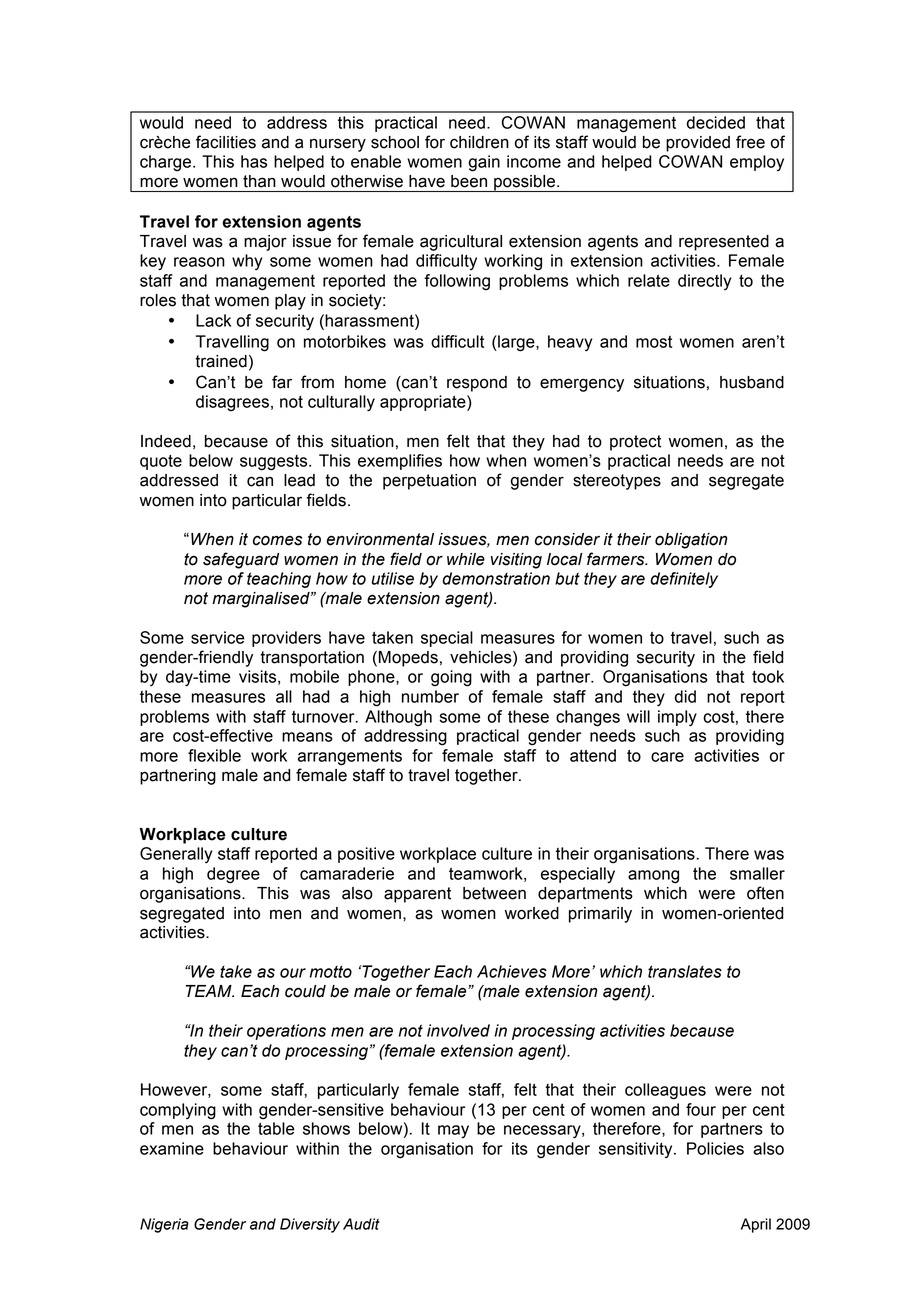  Describe the element at coordinates (164, 1225) in the document. I see `Nigeria` at that location.
